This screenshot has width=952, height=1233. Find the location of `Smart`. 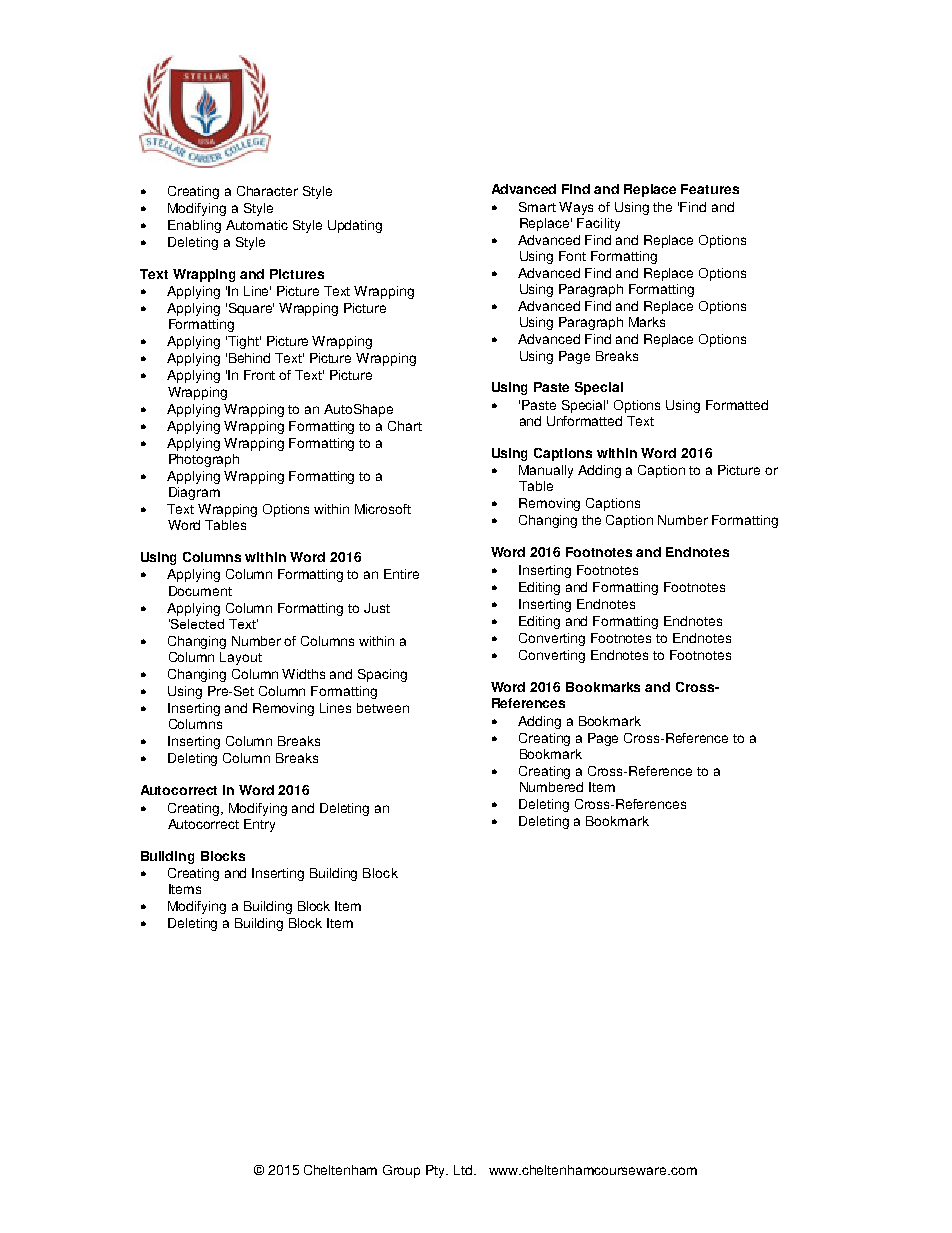

Smart is located at coordinates (537, 207).
